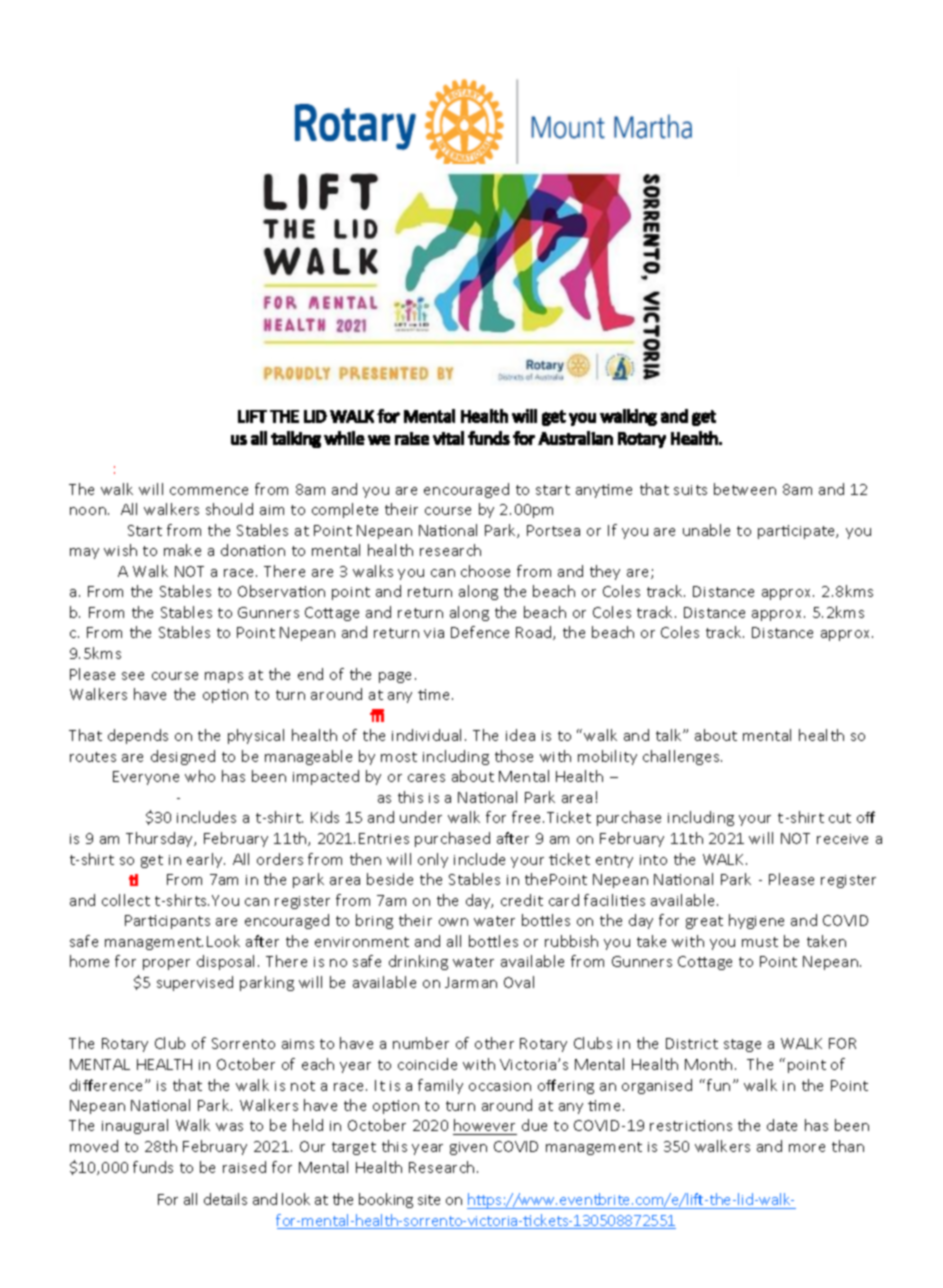 Image resolution: width=943 pixels, height=1288 pixels. I want to click on they, so click(605, 572).
